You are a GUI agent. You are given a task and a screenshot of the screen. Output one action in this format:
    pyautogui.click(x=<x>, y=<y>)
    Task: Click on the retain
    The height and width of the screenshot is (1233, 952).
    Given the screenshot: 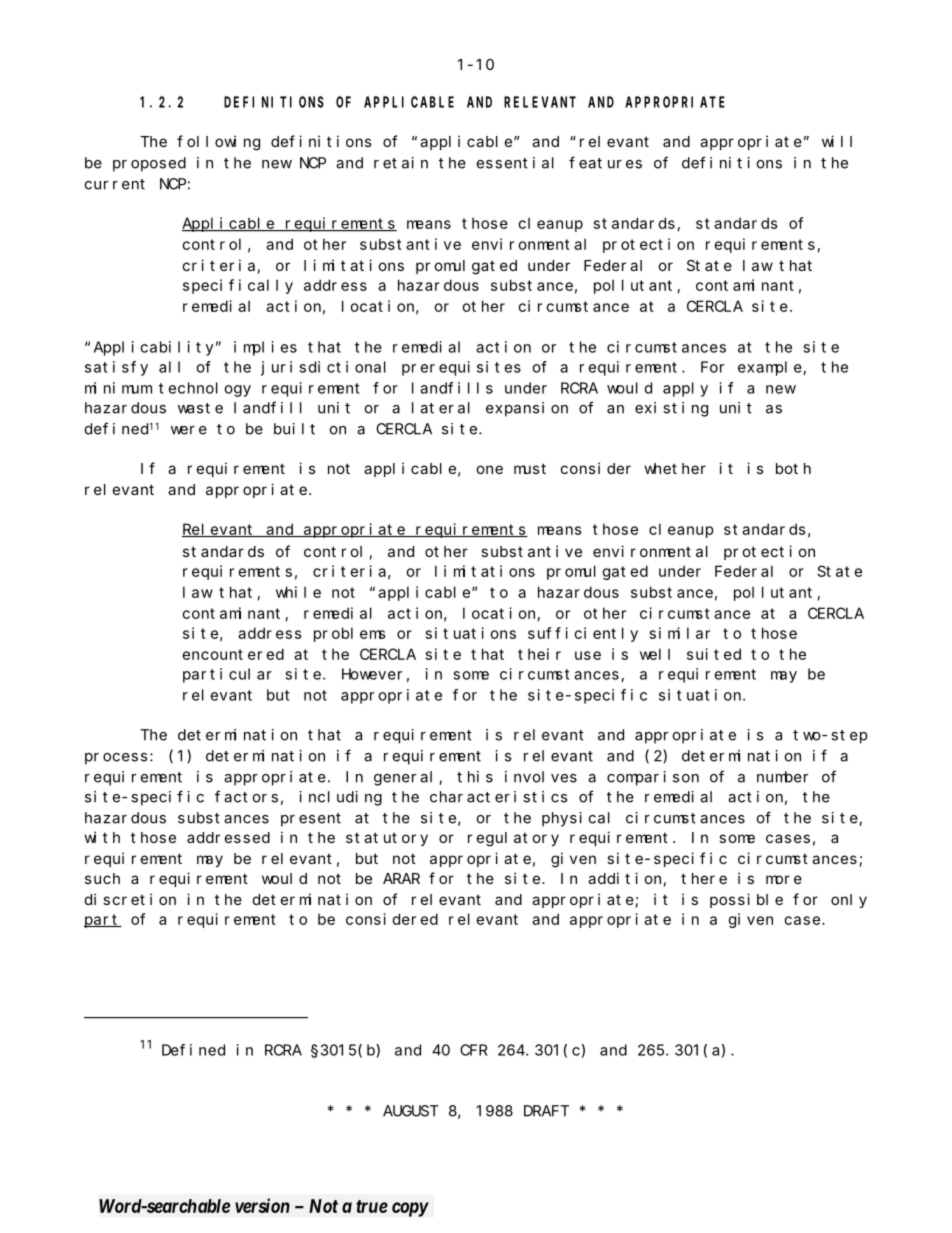 What is the action you would take?
    pyautogui.click(x=401, y=163)
